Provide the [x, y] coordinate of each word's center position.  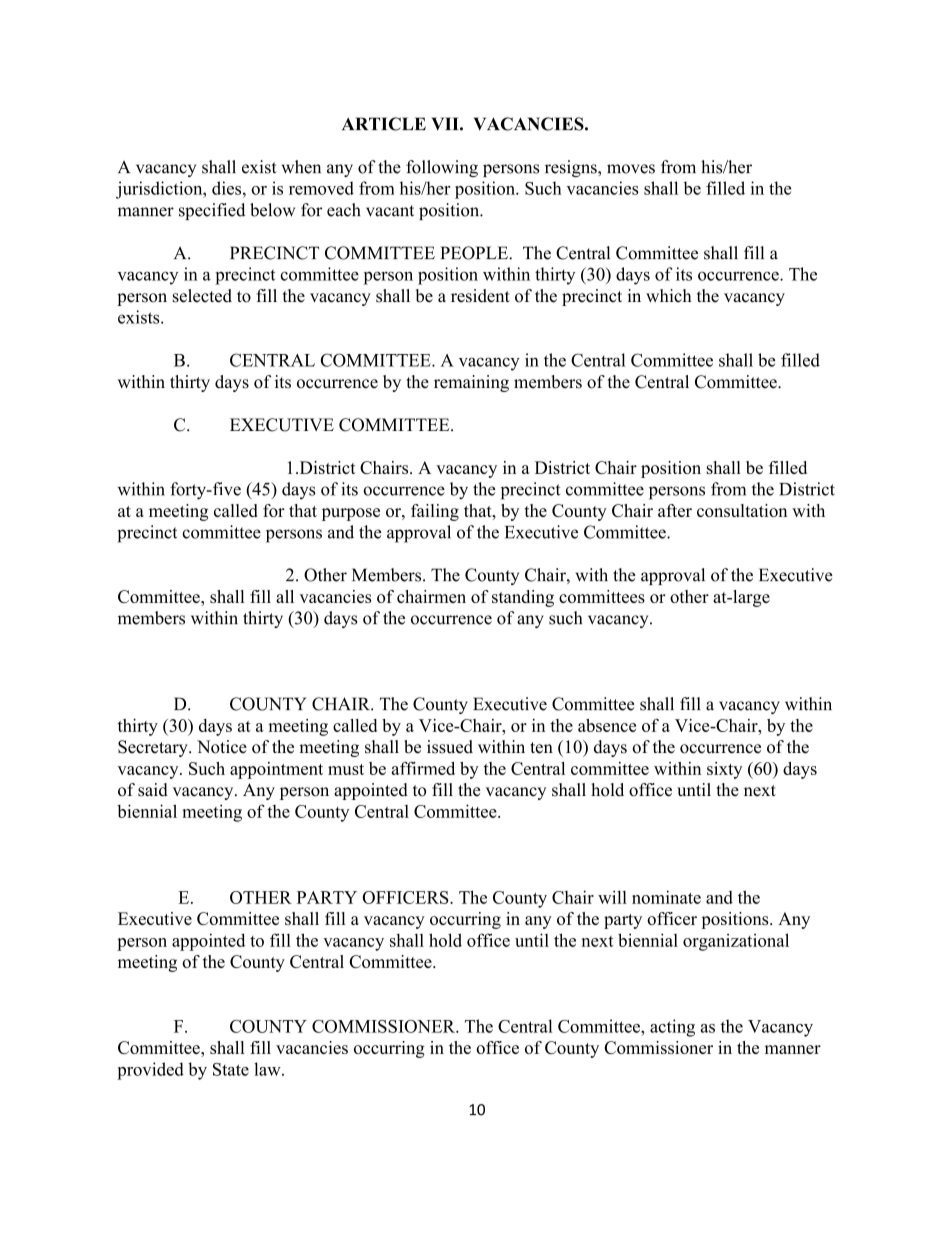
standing [523, 598]
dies [228, 188]
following [442, 168]
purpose [351, 514]
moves [631, 169]
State [231, 1069]
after [675, 510]
